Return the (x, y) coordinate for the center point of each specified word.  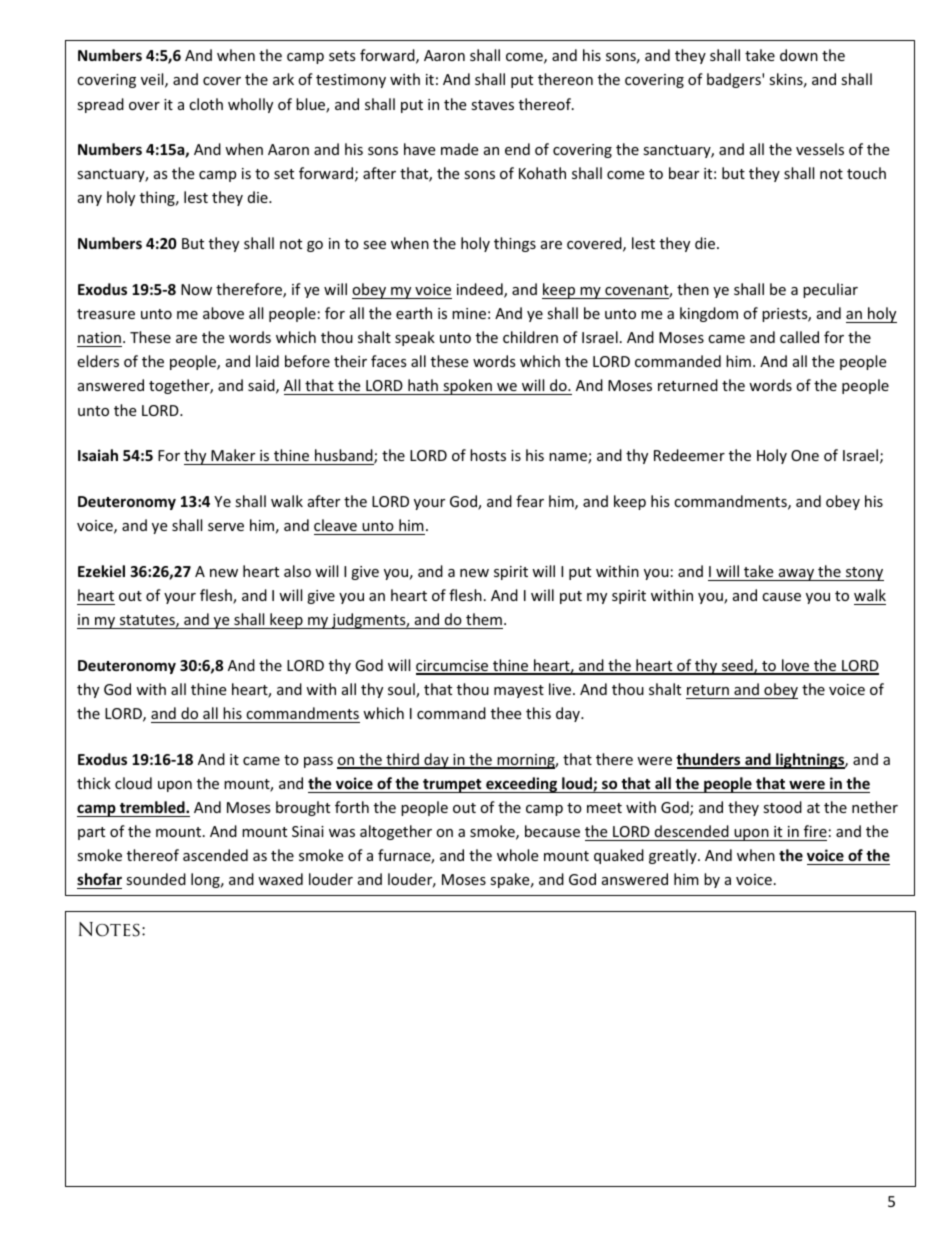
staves (492, 105)
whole (517, 855)
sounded (156, 879)
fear (530, 501)
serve (226, 527)
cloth (206, 104)
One (805, 455)
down (799, 55)
